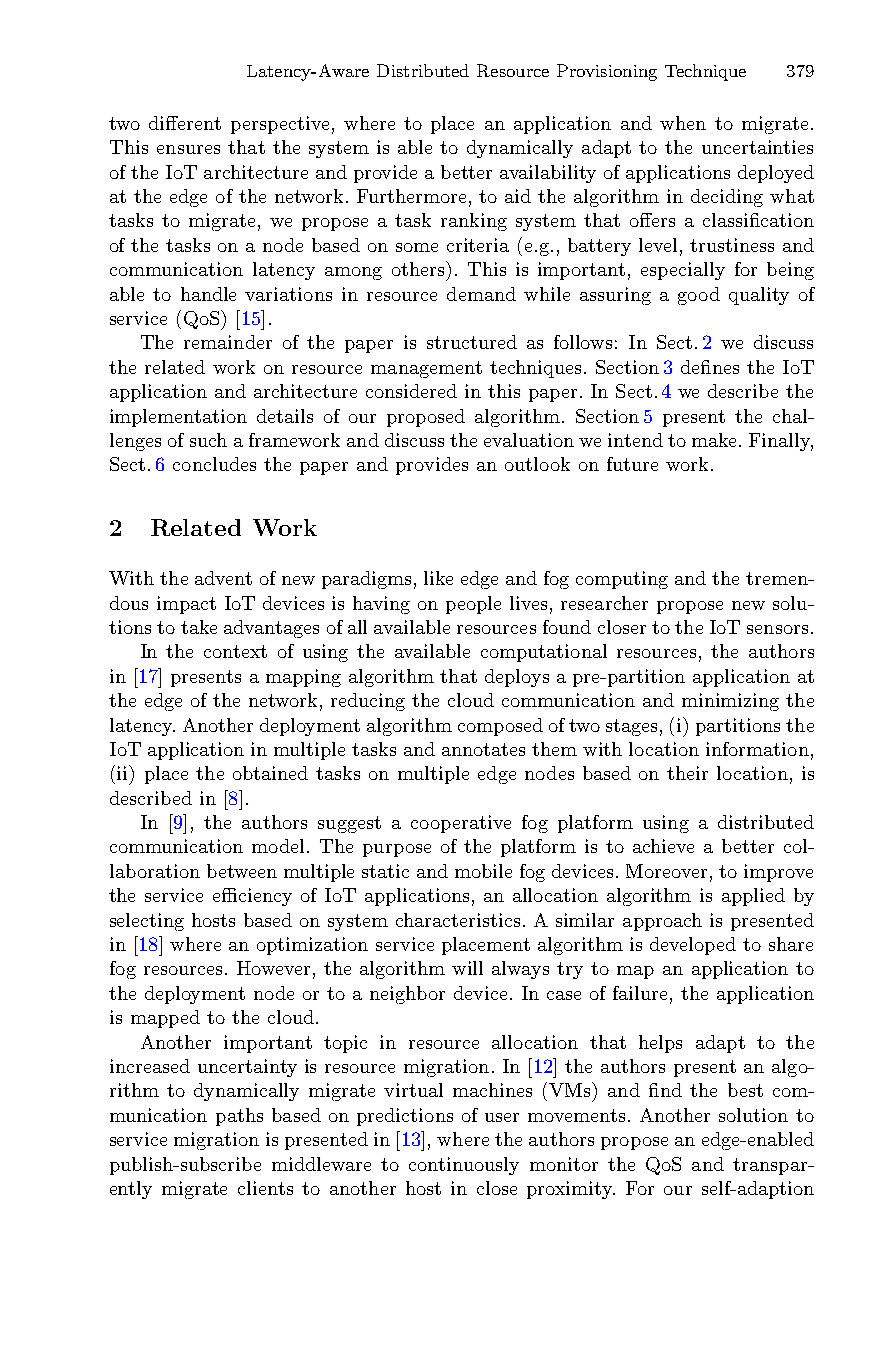  Describe the element at coordinates (473, 605) in the screenshot. I see `people` at that location.
